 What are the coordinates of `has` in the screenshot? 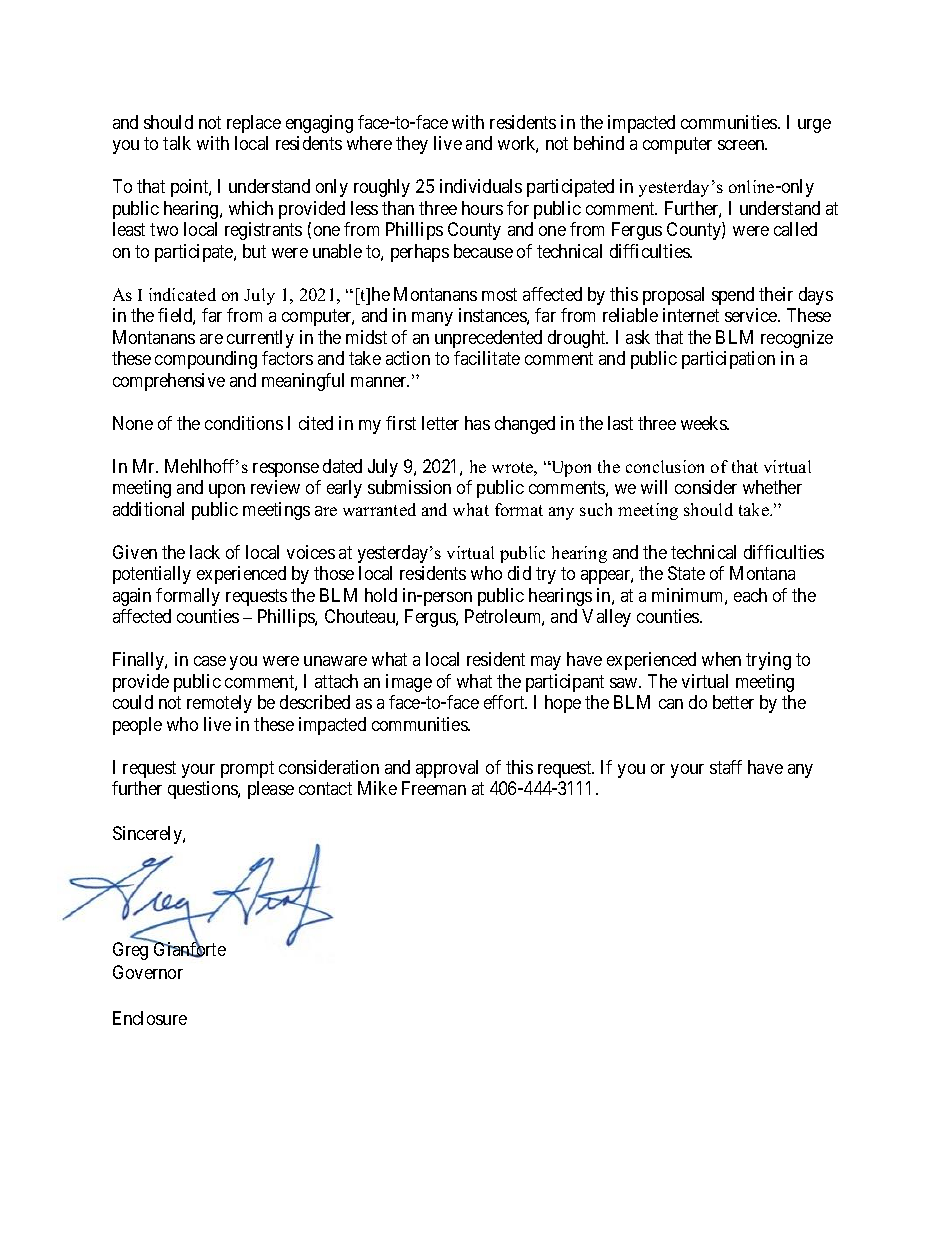 It's located at (477, 423).
